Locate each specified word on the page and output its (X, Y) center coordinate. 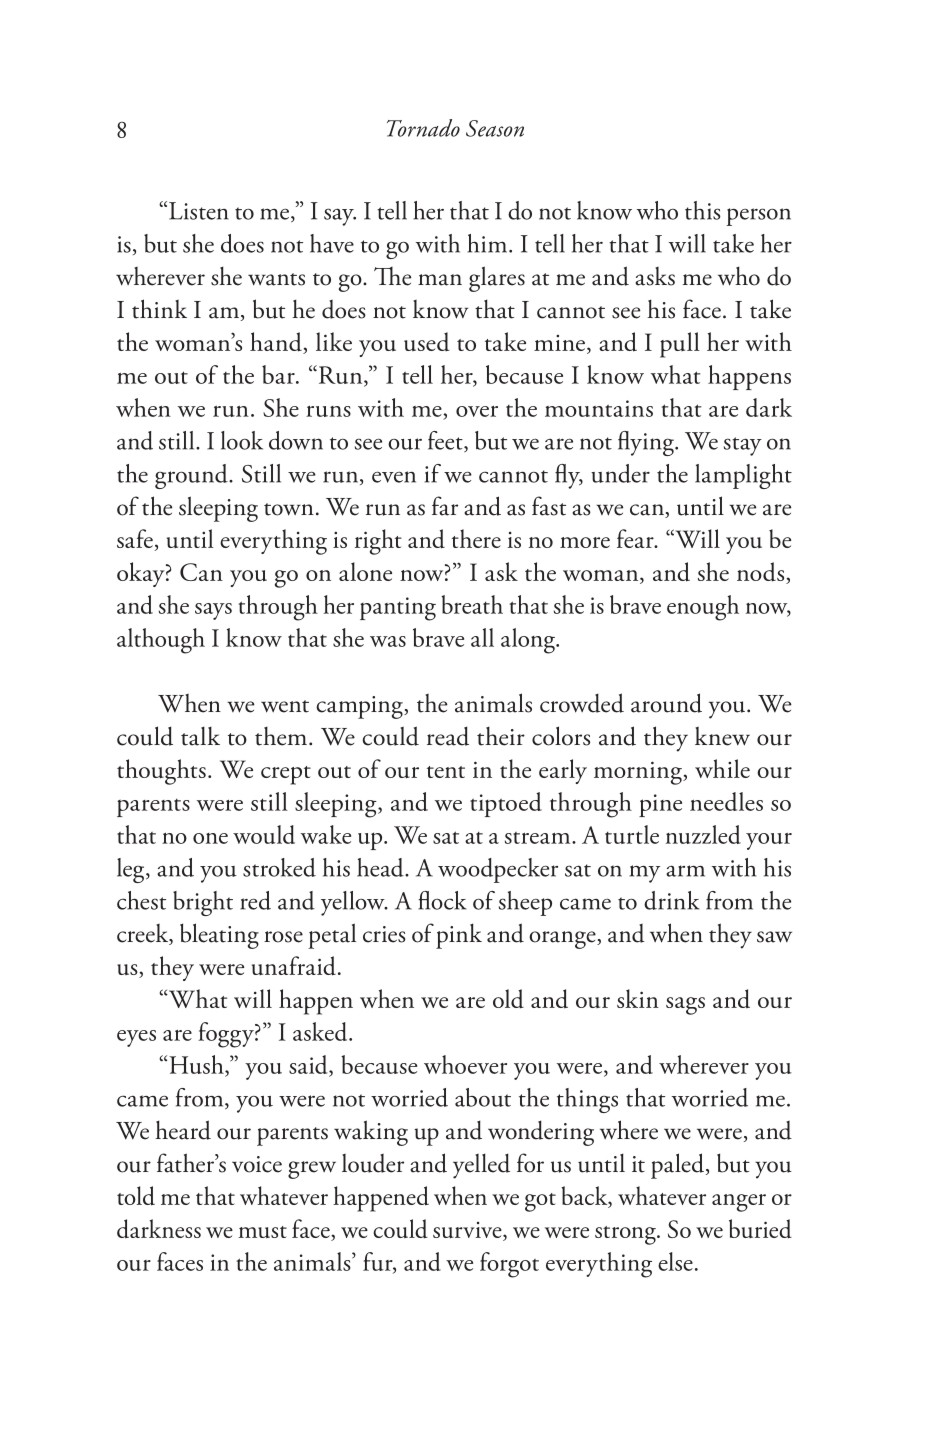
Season (495, 128)
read (448, 736)
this (703, 210)
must (262, 1232)
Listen (199, 211)
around (666, 703)
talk (200, 736)
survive (468, 1231)
